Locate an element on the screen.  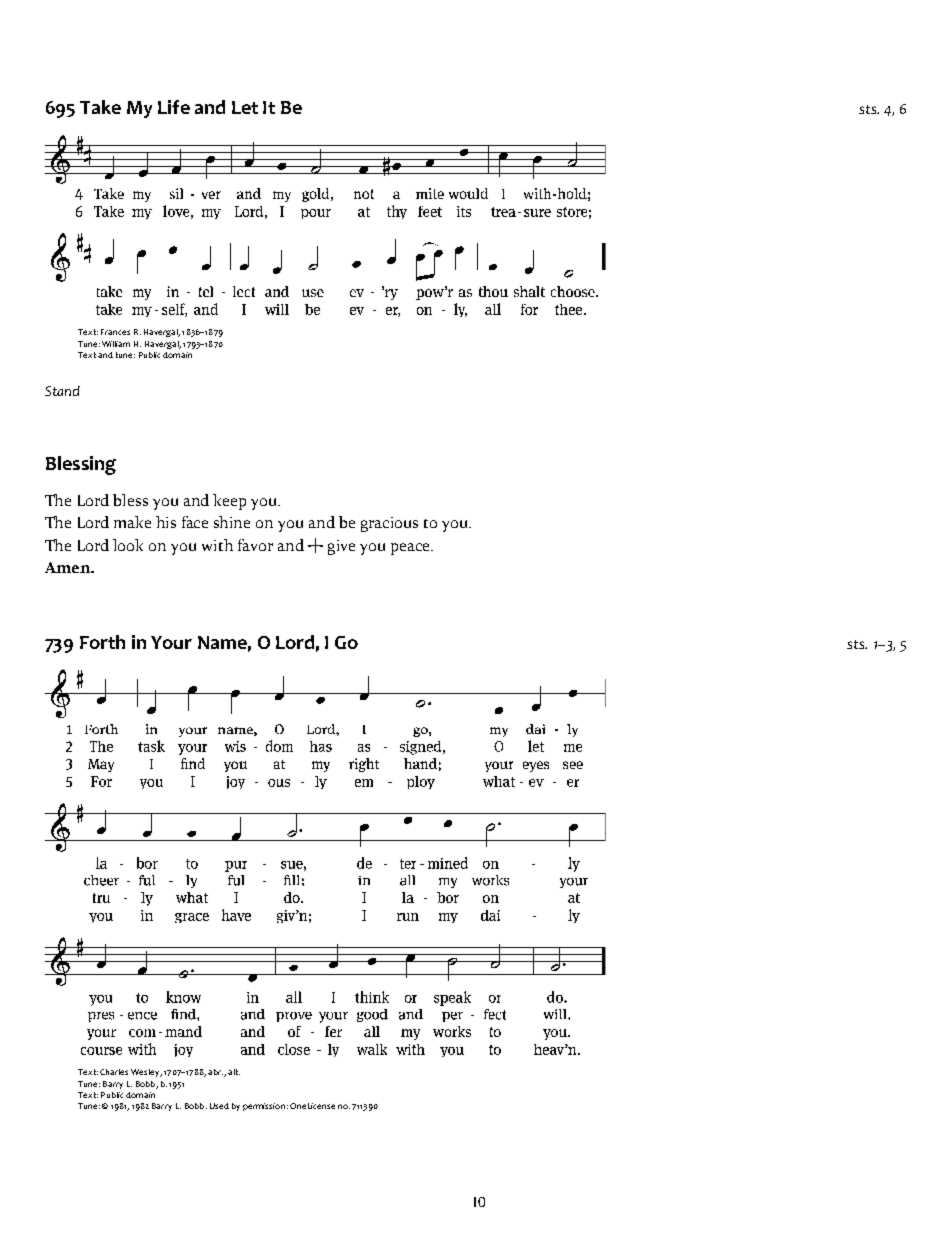
gracious is located at coordinates (389, 524).
